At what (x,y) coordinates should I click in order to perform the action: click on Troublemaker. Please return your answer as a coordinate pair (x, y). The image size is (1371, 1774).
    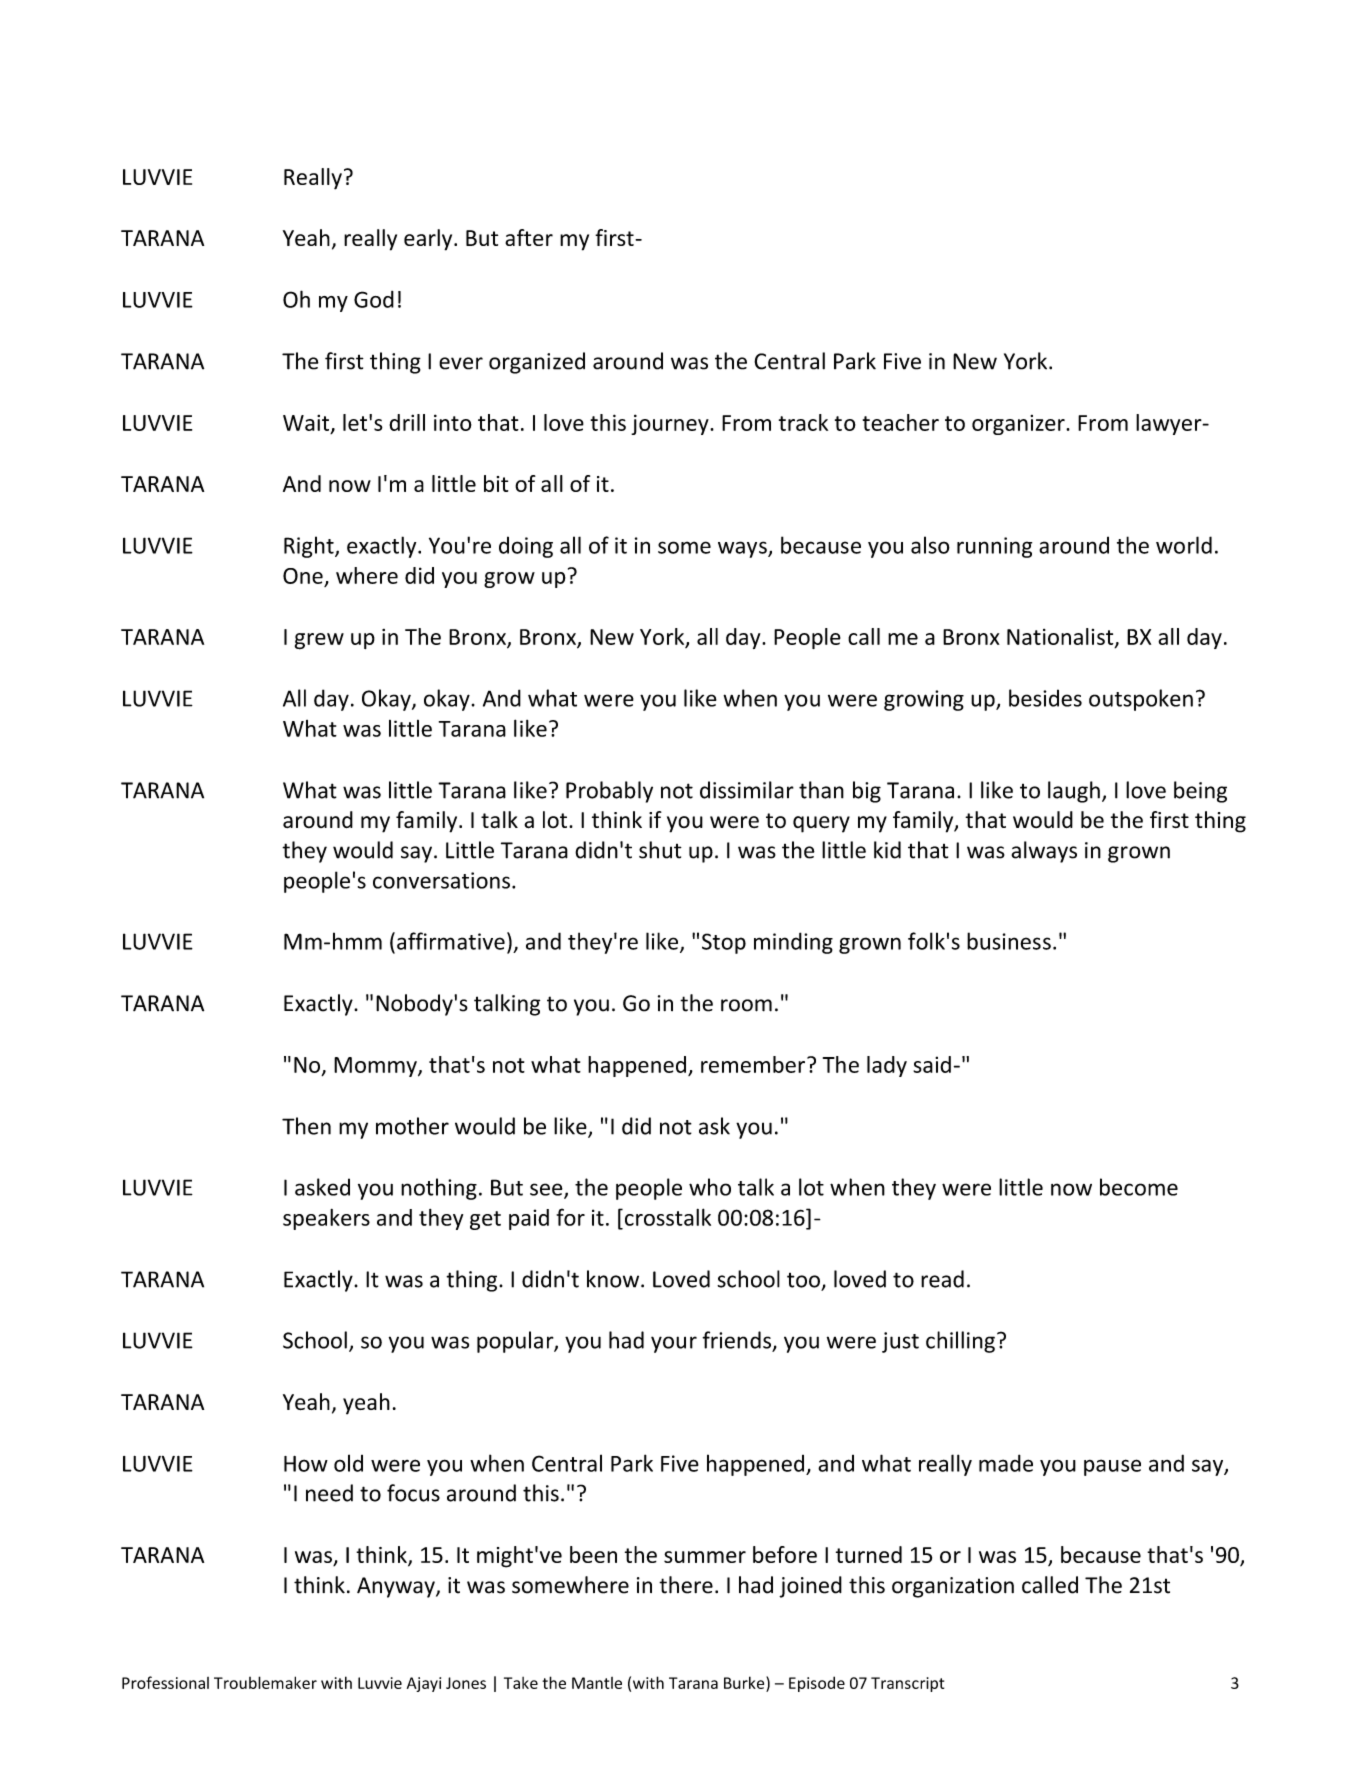
    Looking at the image, I should click on (265, 1682).
